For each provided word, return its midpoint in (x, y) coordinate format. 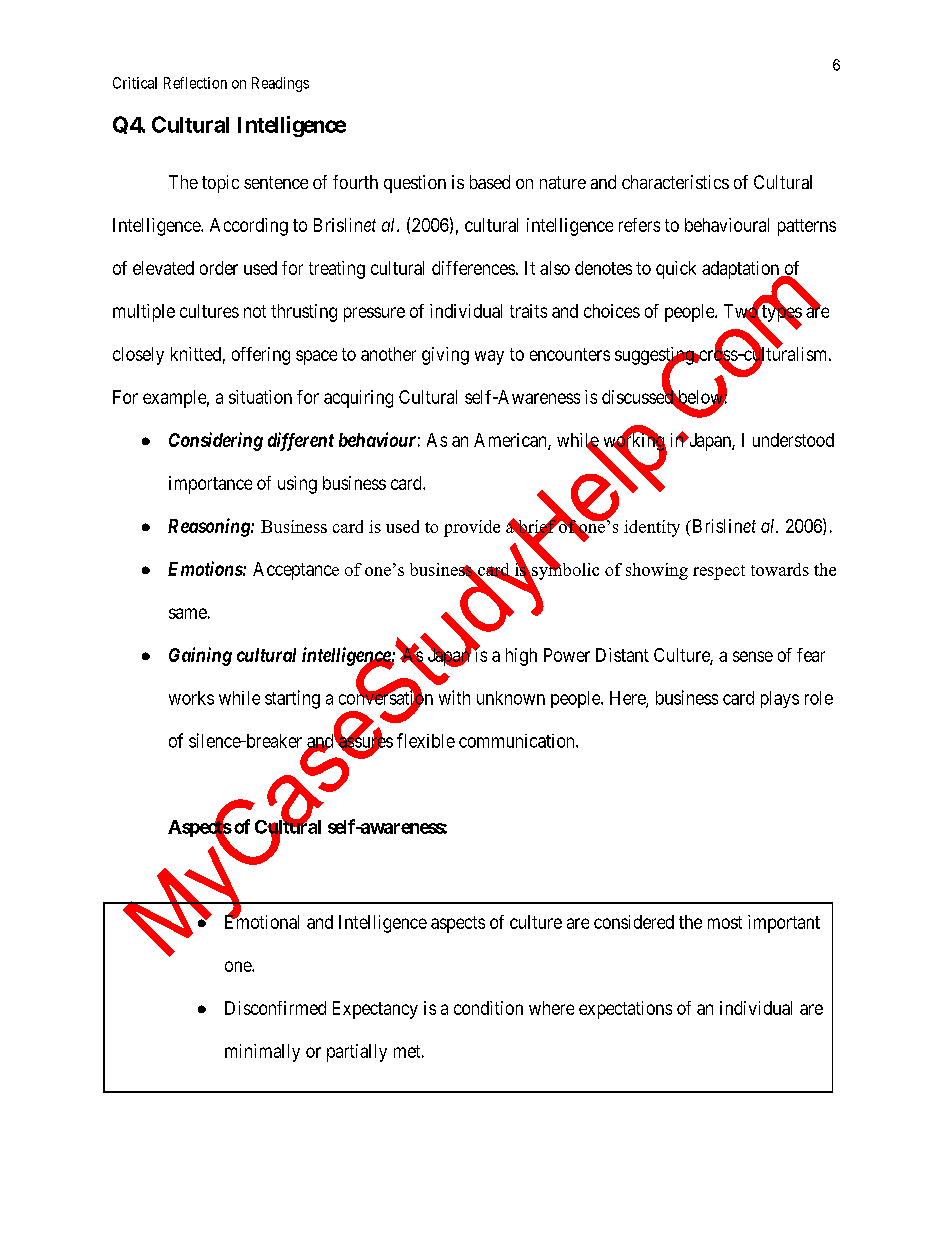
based (490, 182)
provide (472, 528)
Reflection (195, 83)
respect (719, 572)
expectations (625, 1010)
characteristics (675, 182)
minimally (262, 1053)
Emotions (205, 568)
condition (488, 1008)
